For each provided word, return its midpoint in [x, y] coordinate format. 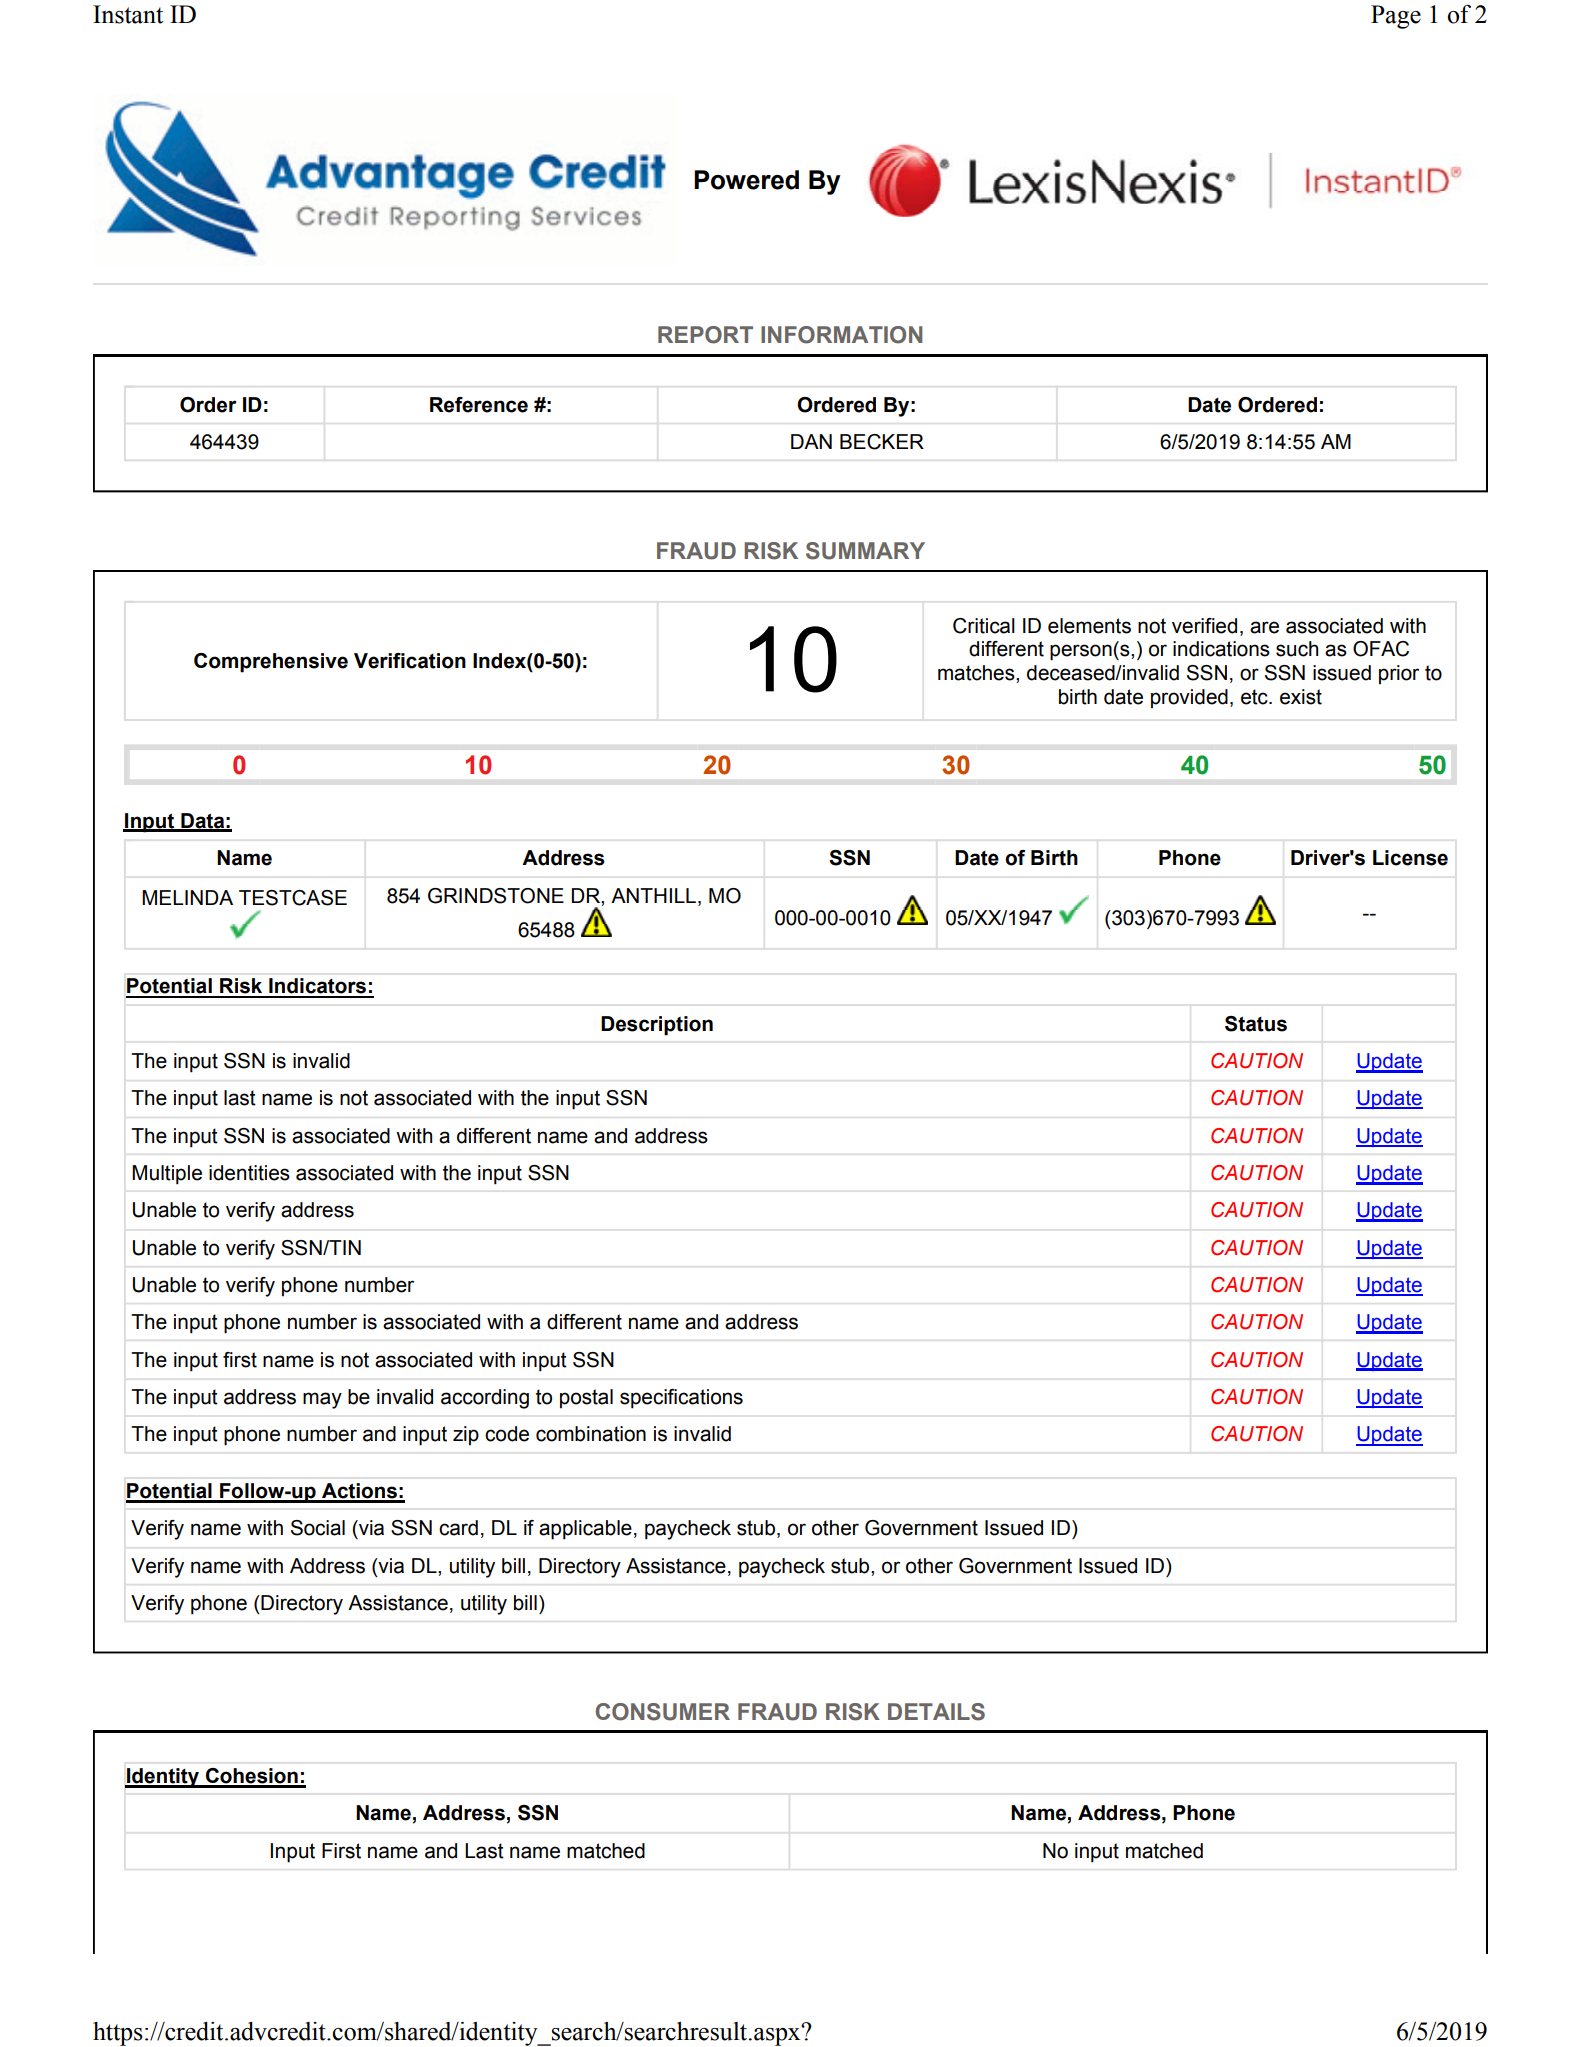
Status [1256, 1024]
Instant [128, 14]
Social [318, 1528]
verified [1204, 626]
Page [1396, 17]
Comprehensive [271, 663]
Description [657, 1026]
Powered [746, 180]
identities [249, 1173]
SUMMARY [865, 551]
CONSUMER [663, 1712]
